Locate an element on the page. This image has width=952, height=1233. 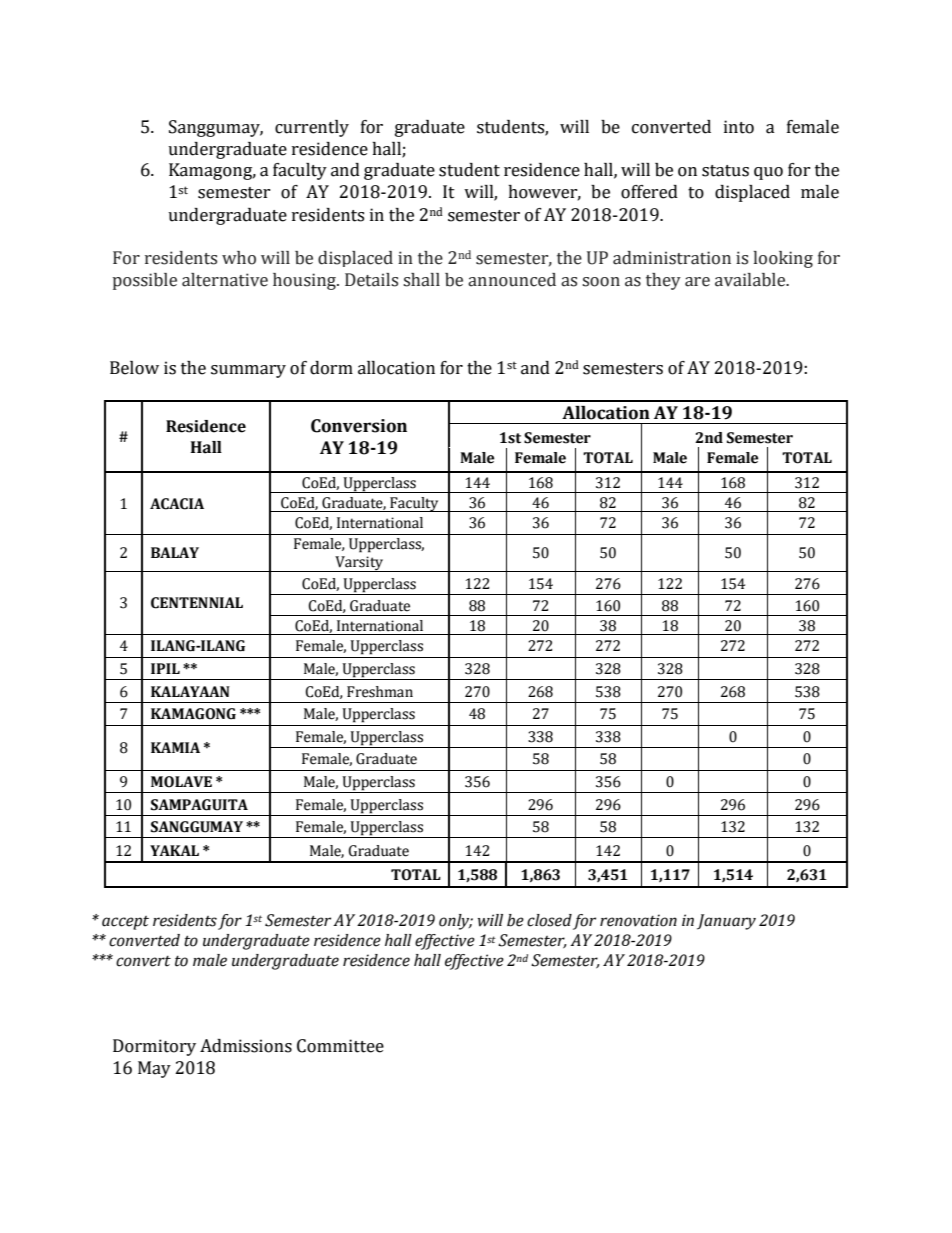
status is located at coordinates (725, 171).
